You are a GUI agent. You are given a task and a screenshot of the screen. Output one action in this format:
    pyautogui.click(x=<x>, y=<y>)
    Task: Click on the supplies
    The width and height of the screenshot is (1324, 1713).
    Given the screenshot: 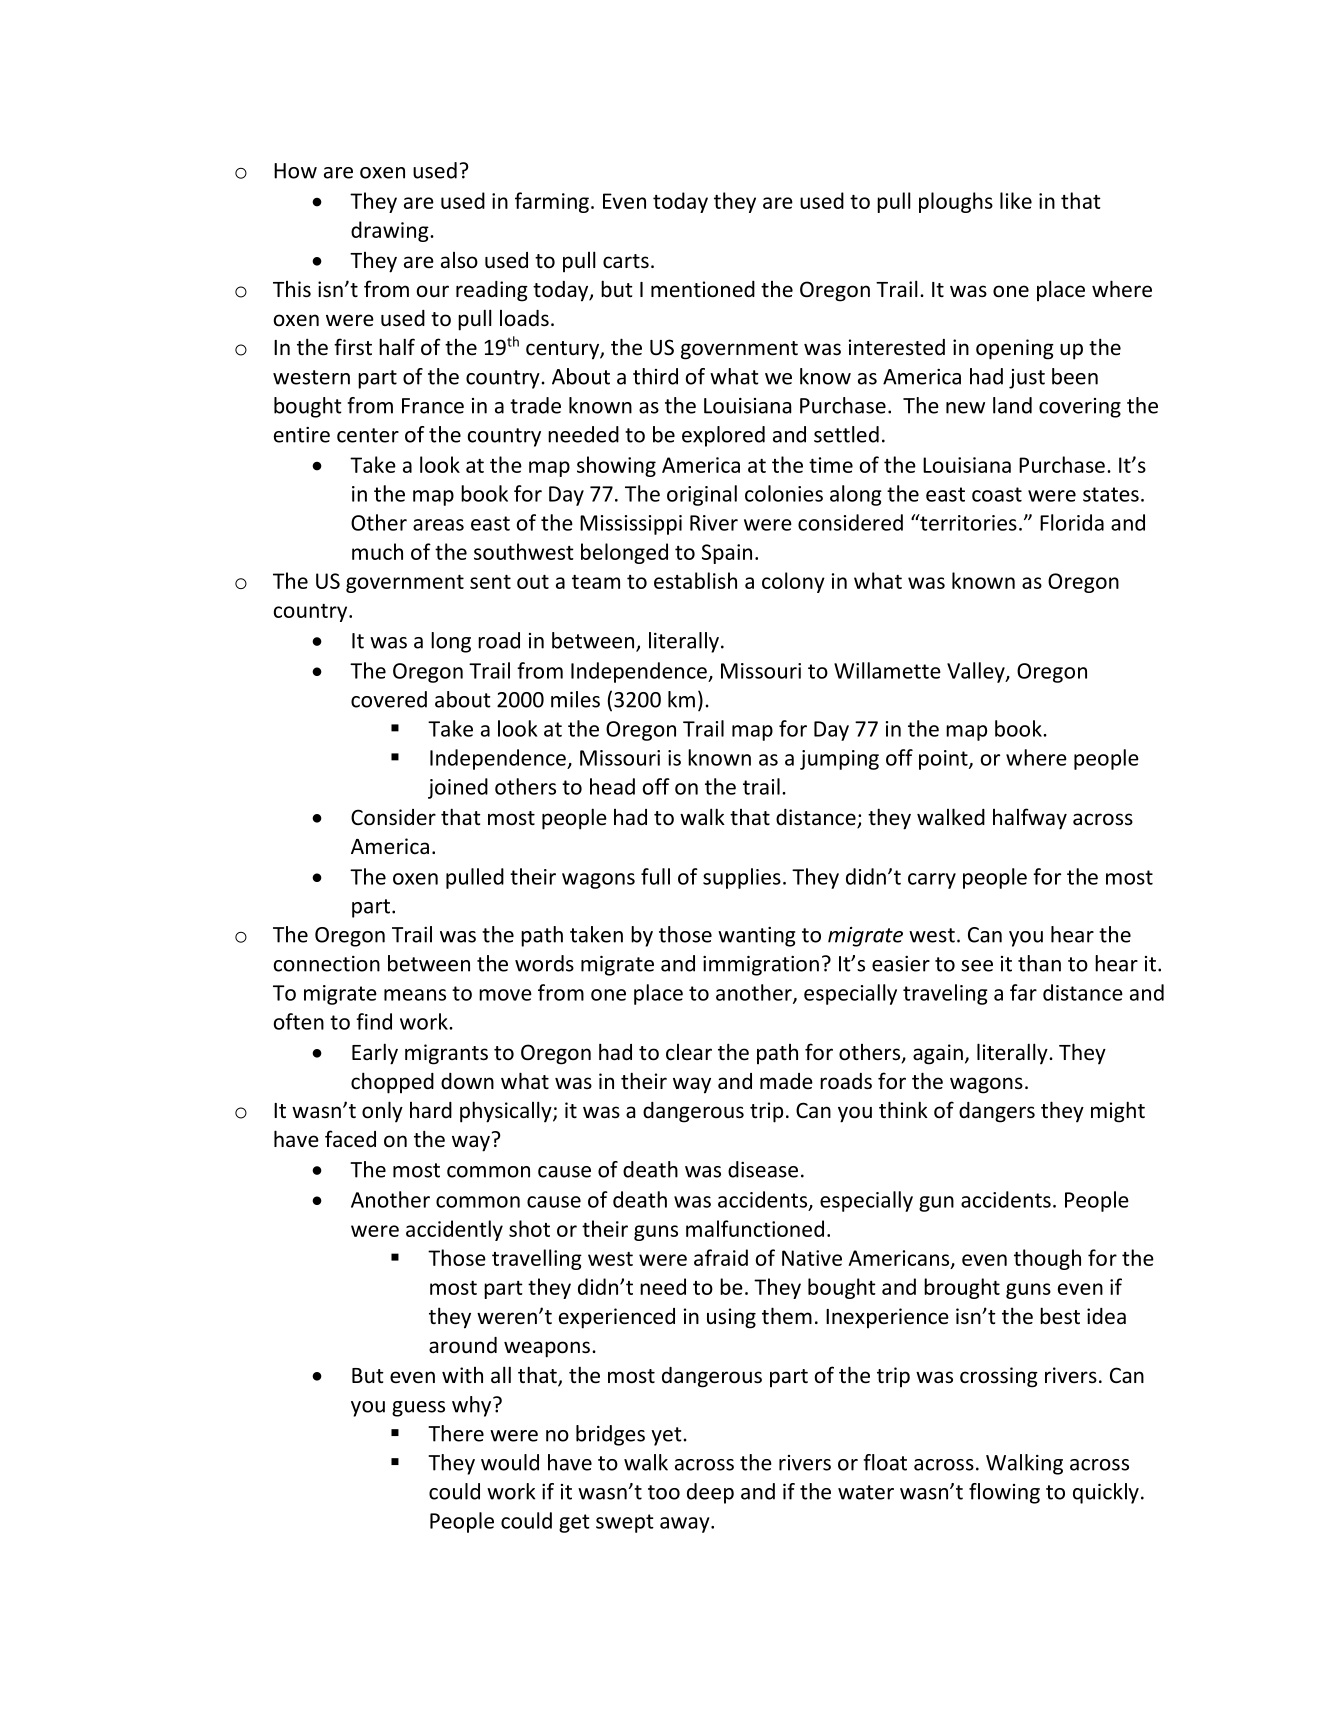 What is the action you would take?
    pyautogui.click(x=742, y=878)
